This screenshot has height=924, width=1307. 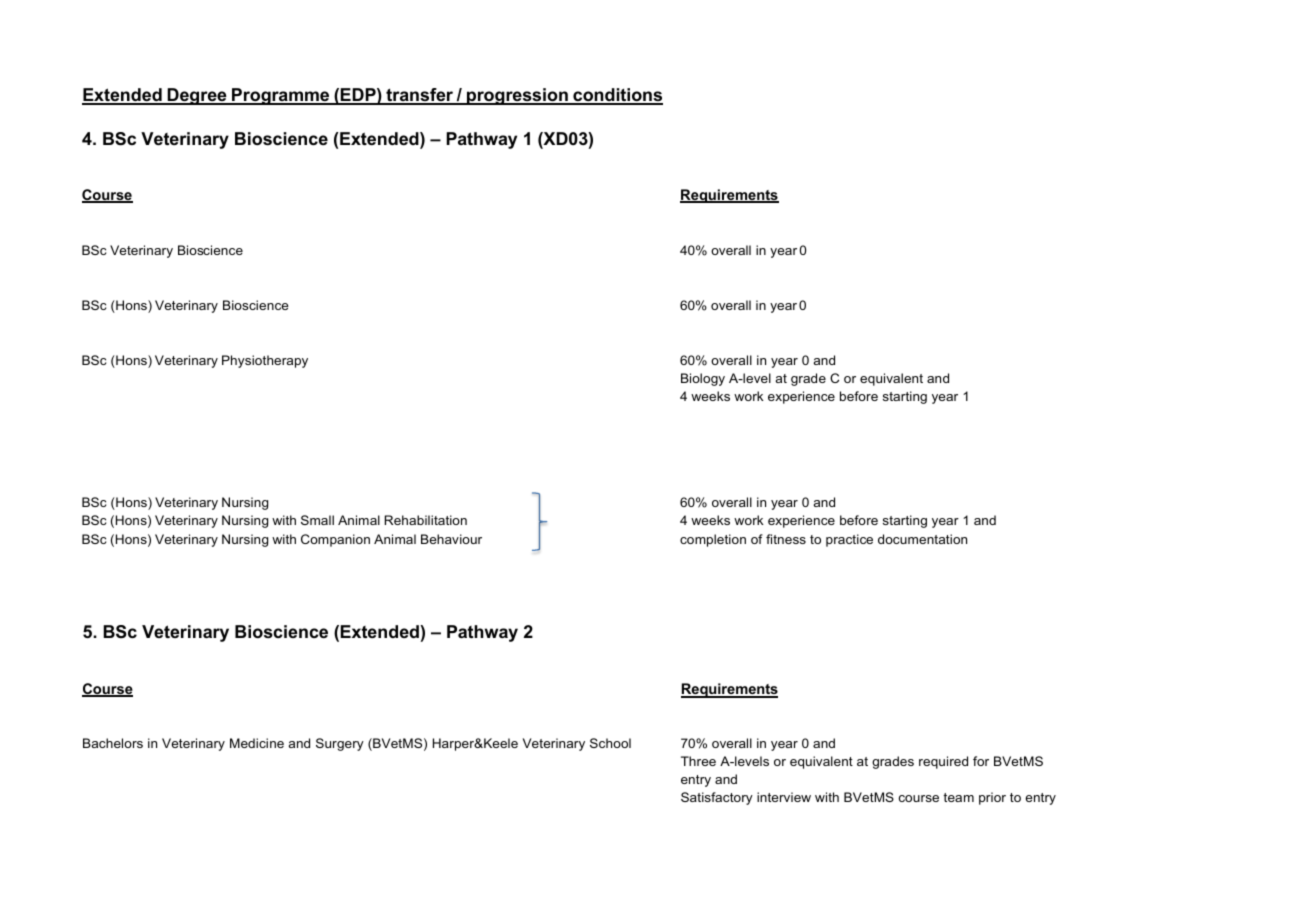 What do you see at coordinates (517, 96) in the screenshot?
I see `progression` at bounding box center [517, 96].
